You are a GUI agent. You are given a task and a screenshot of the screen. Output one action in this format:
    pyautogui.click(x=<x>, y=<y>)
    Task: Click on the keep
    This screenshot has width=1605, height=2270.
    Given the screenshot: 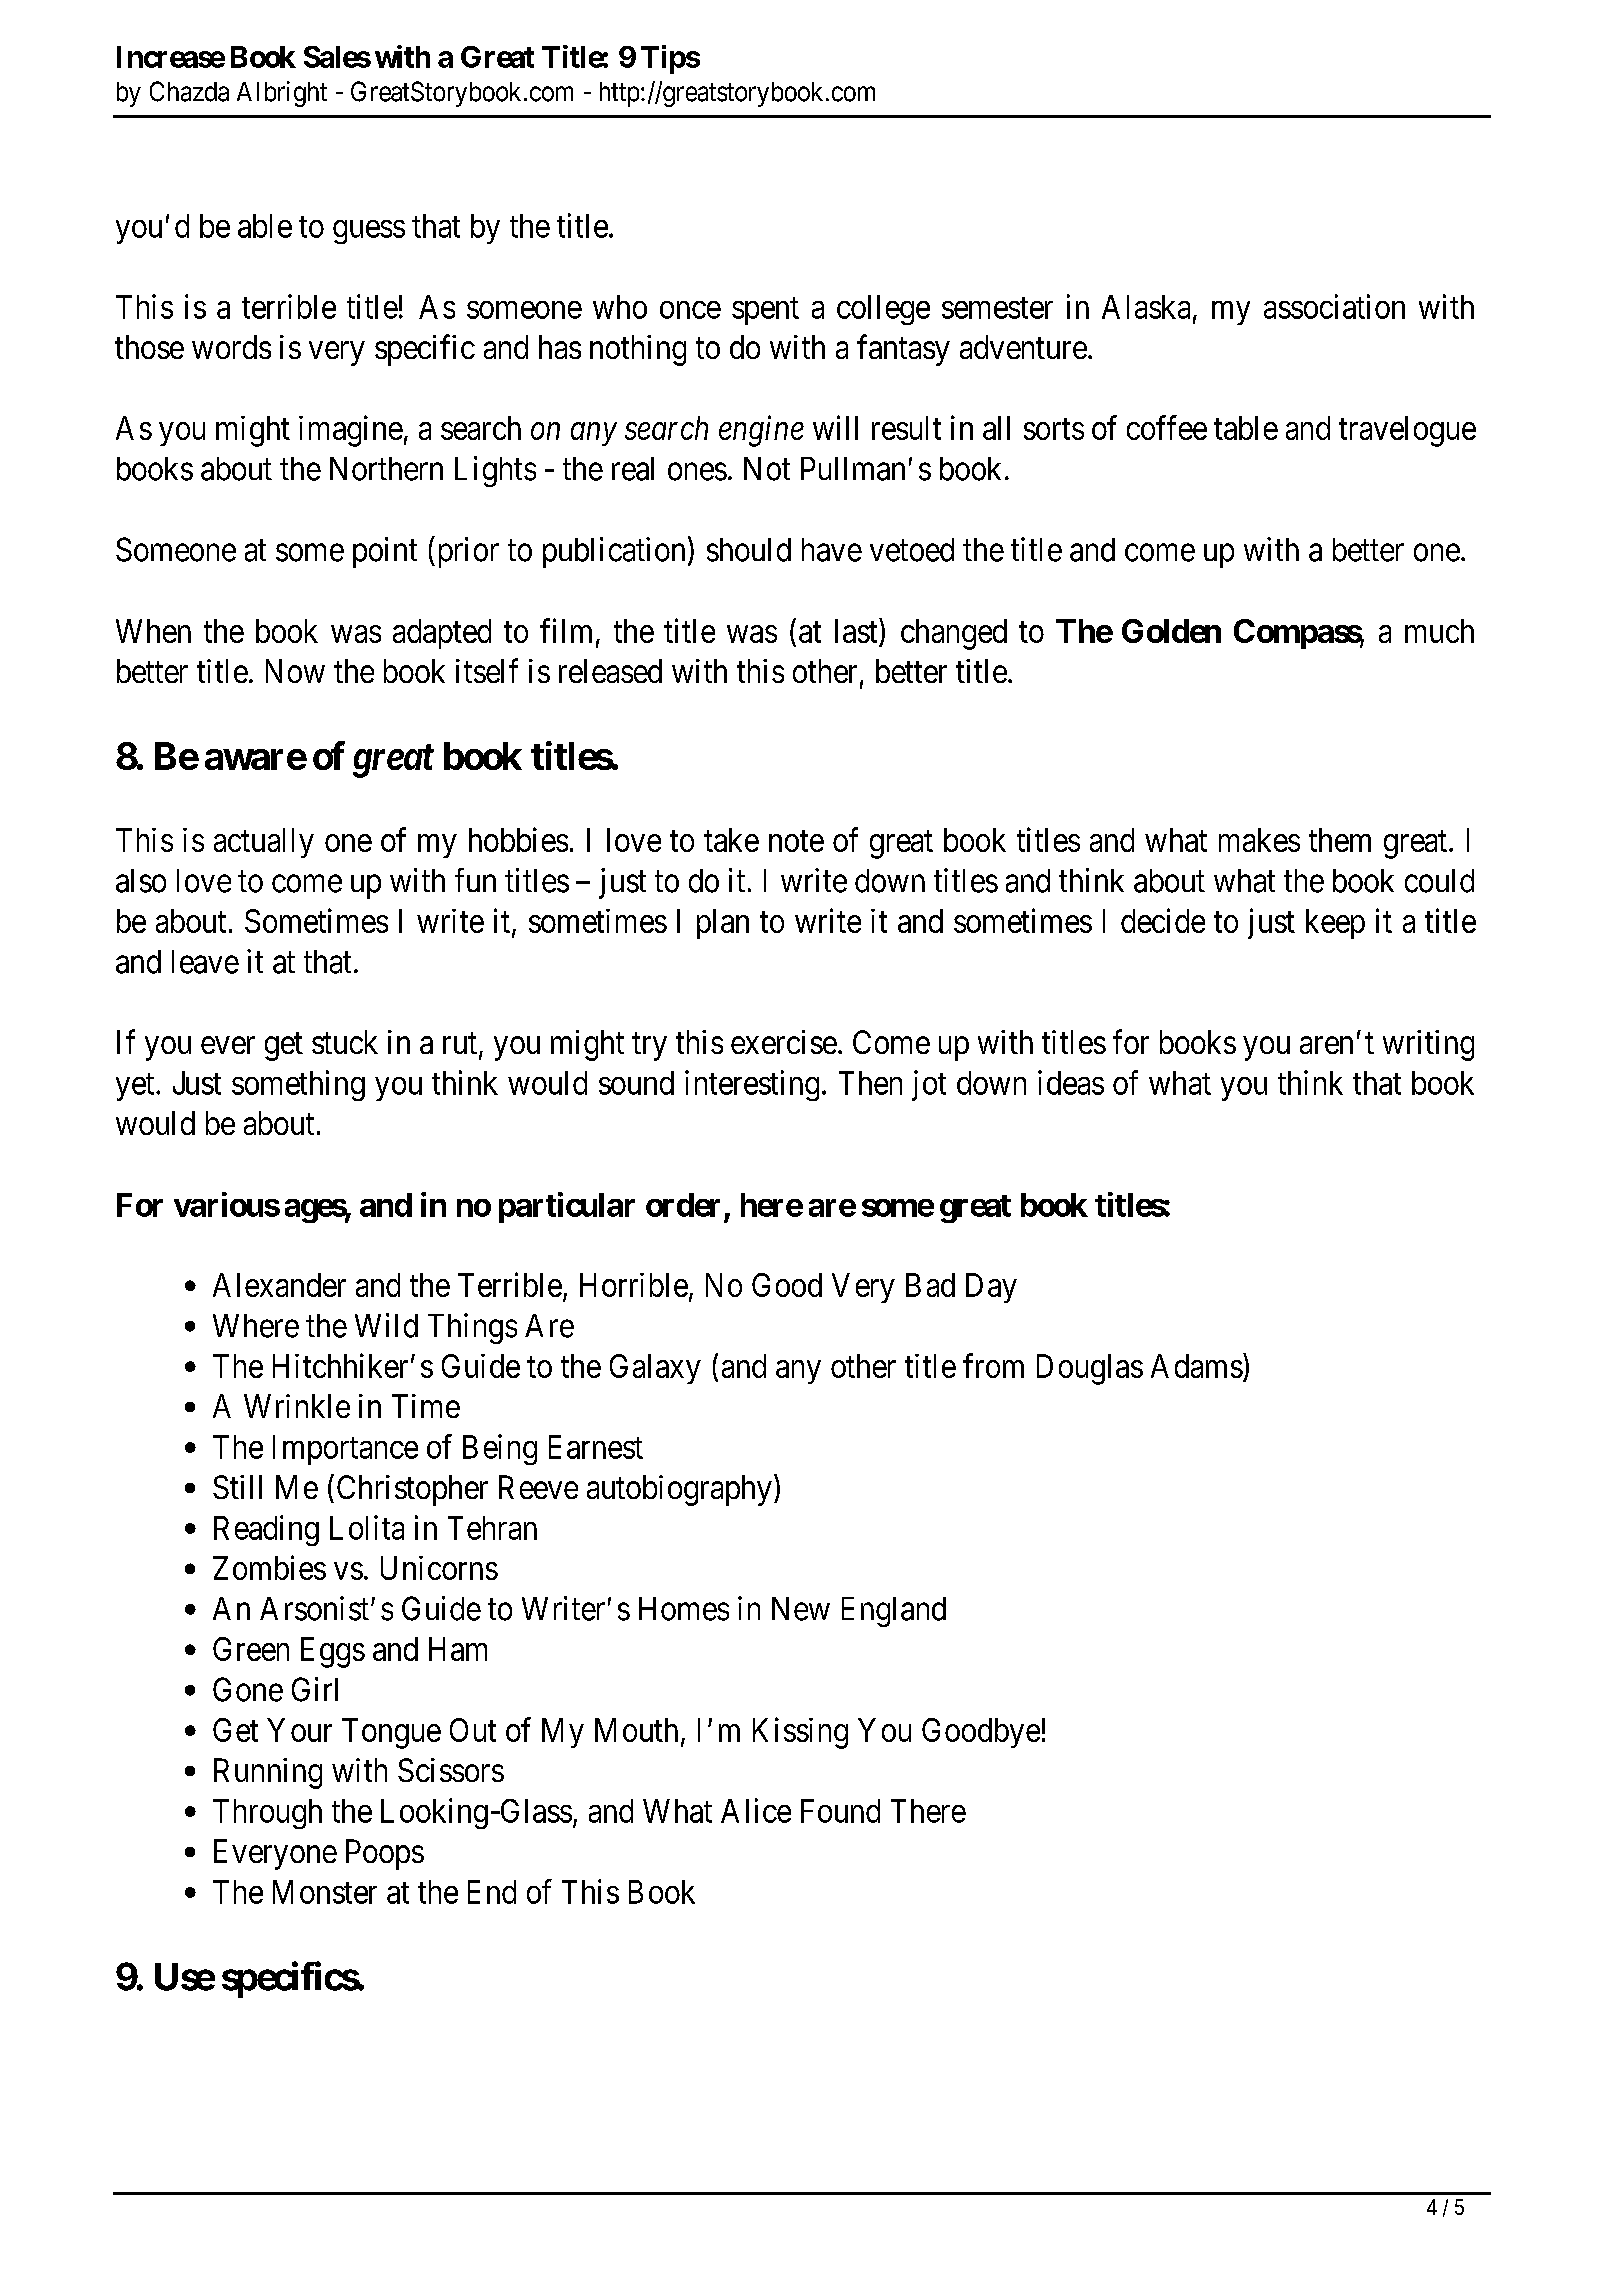 What is the action you would take?
    pyautogui.click(x=1335, y=924)
